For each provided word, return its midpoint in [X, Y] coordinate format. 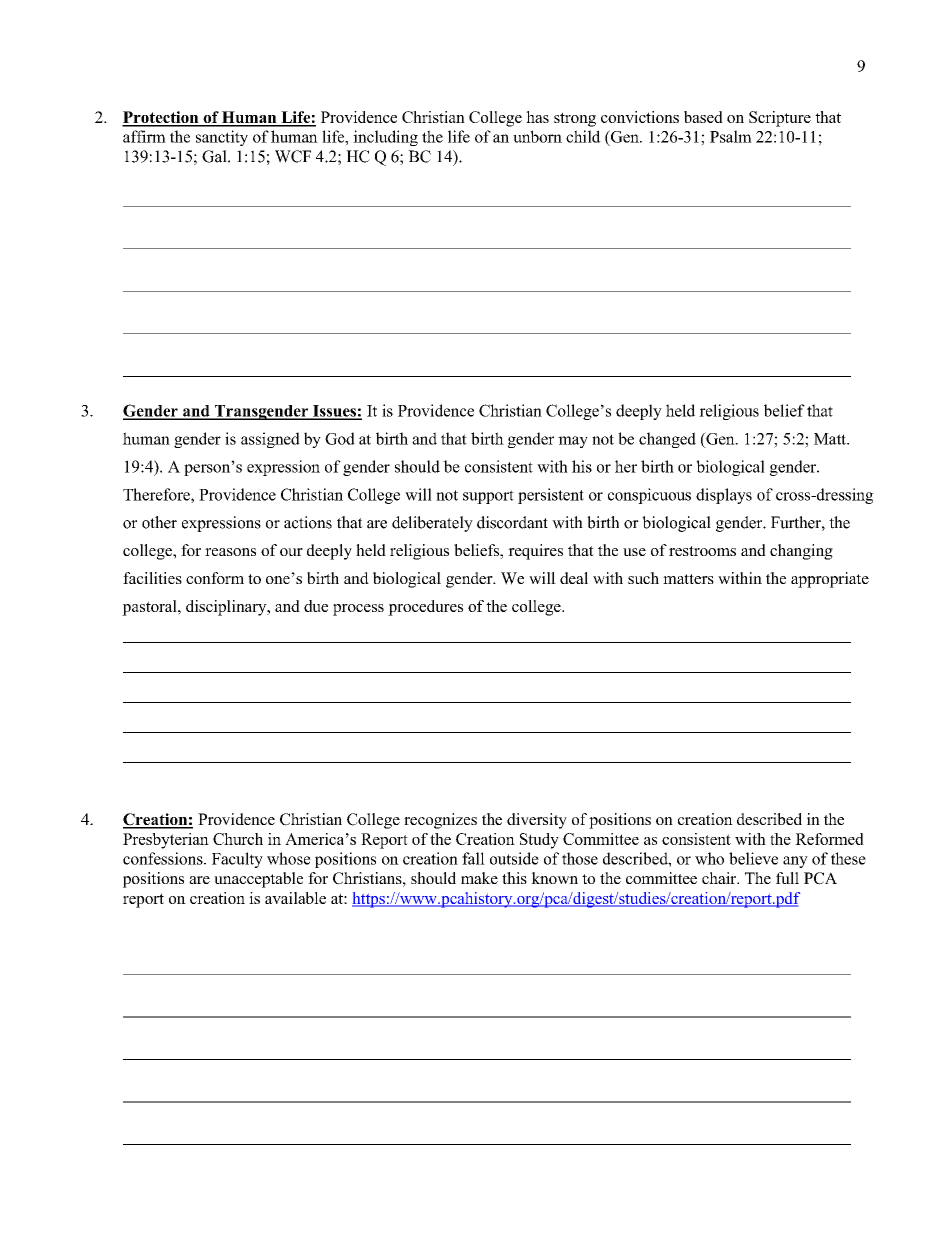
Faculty [237, 860]
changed [667, 440]
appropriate [830, 580]
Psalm [731, 136]
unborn [537, 136]
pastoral [150, 608]
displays [724, 496]
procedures [425, 608]
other [159, 522]
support [488, 497]
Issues [334, 412]
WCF [293, 156]
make [479, 878]
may [573, 442]
